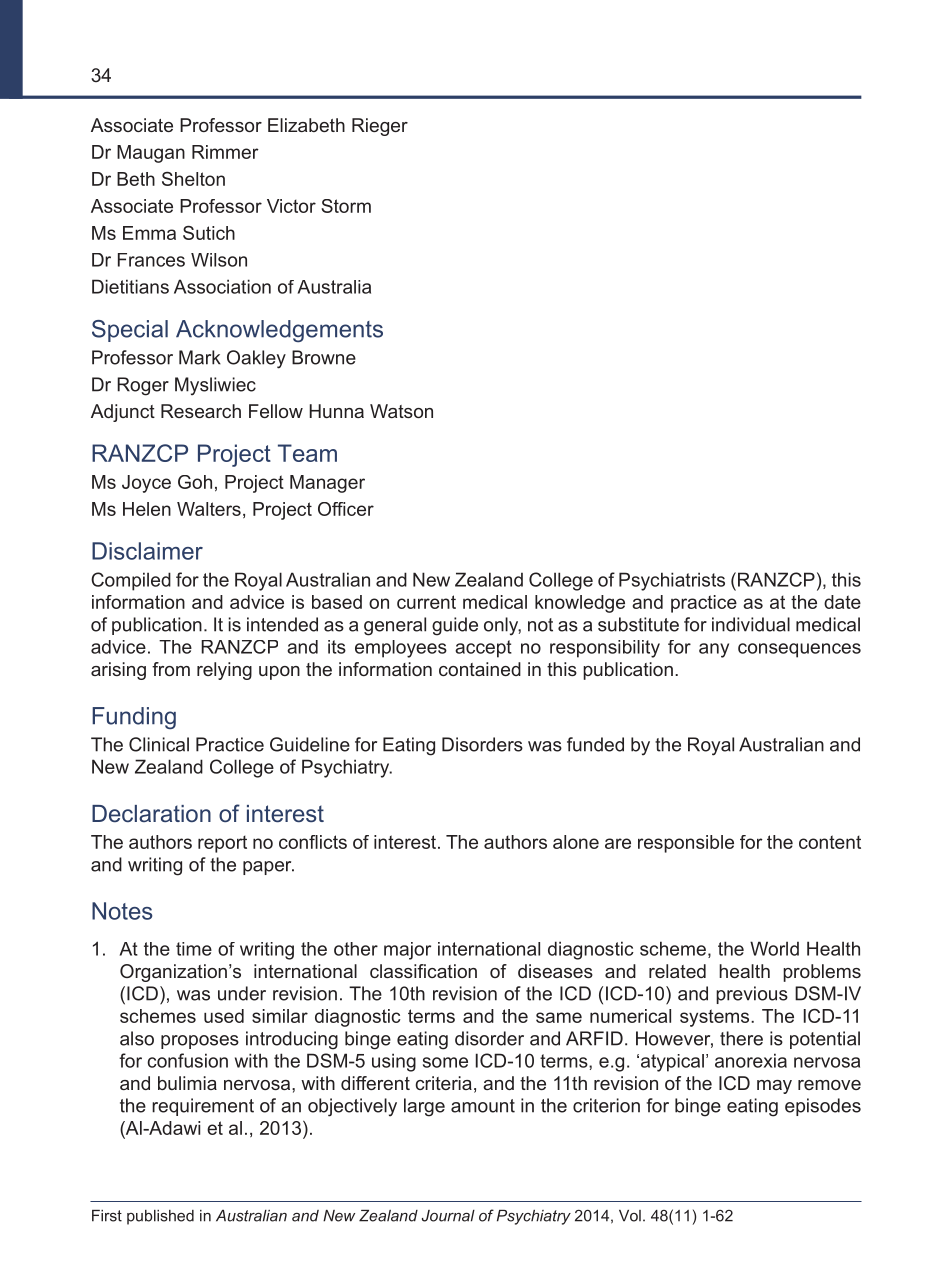  I want to click on Watson, so click(401, 411).
